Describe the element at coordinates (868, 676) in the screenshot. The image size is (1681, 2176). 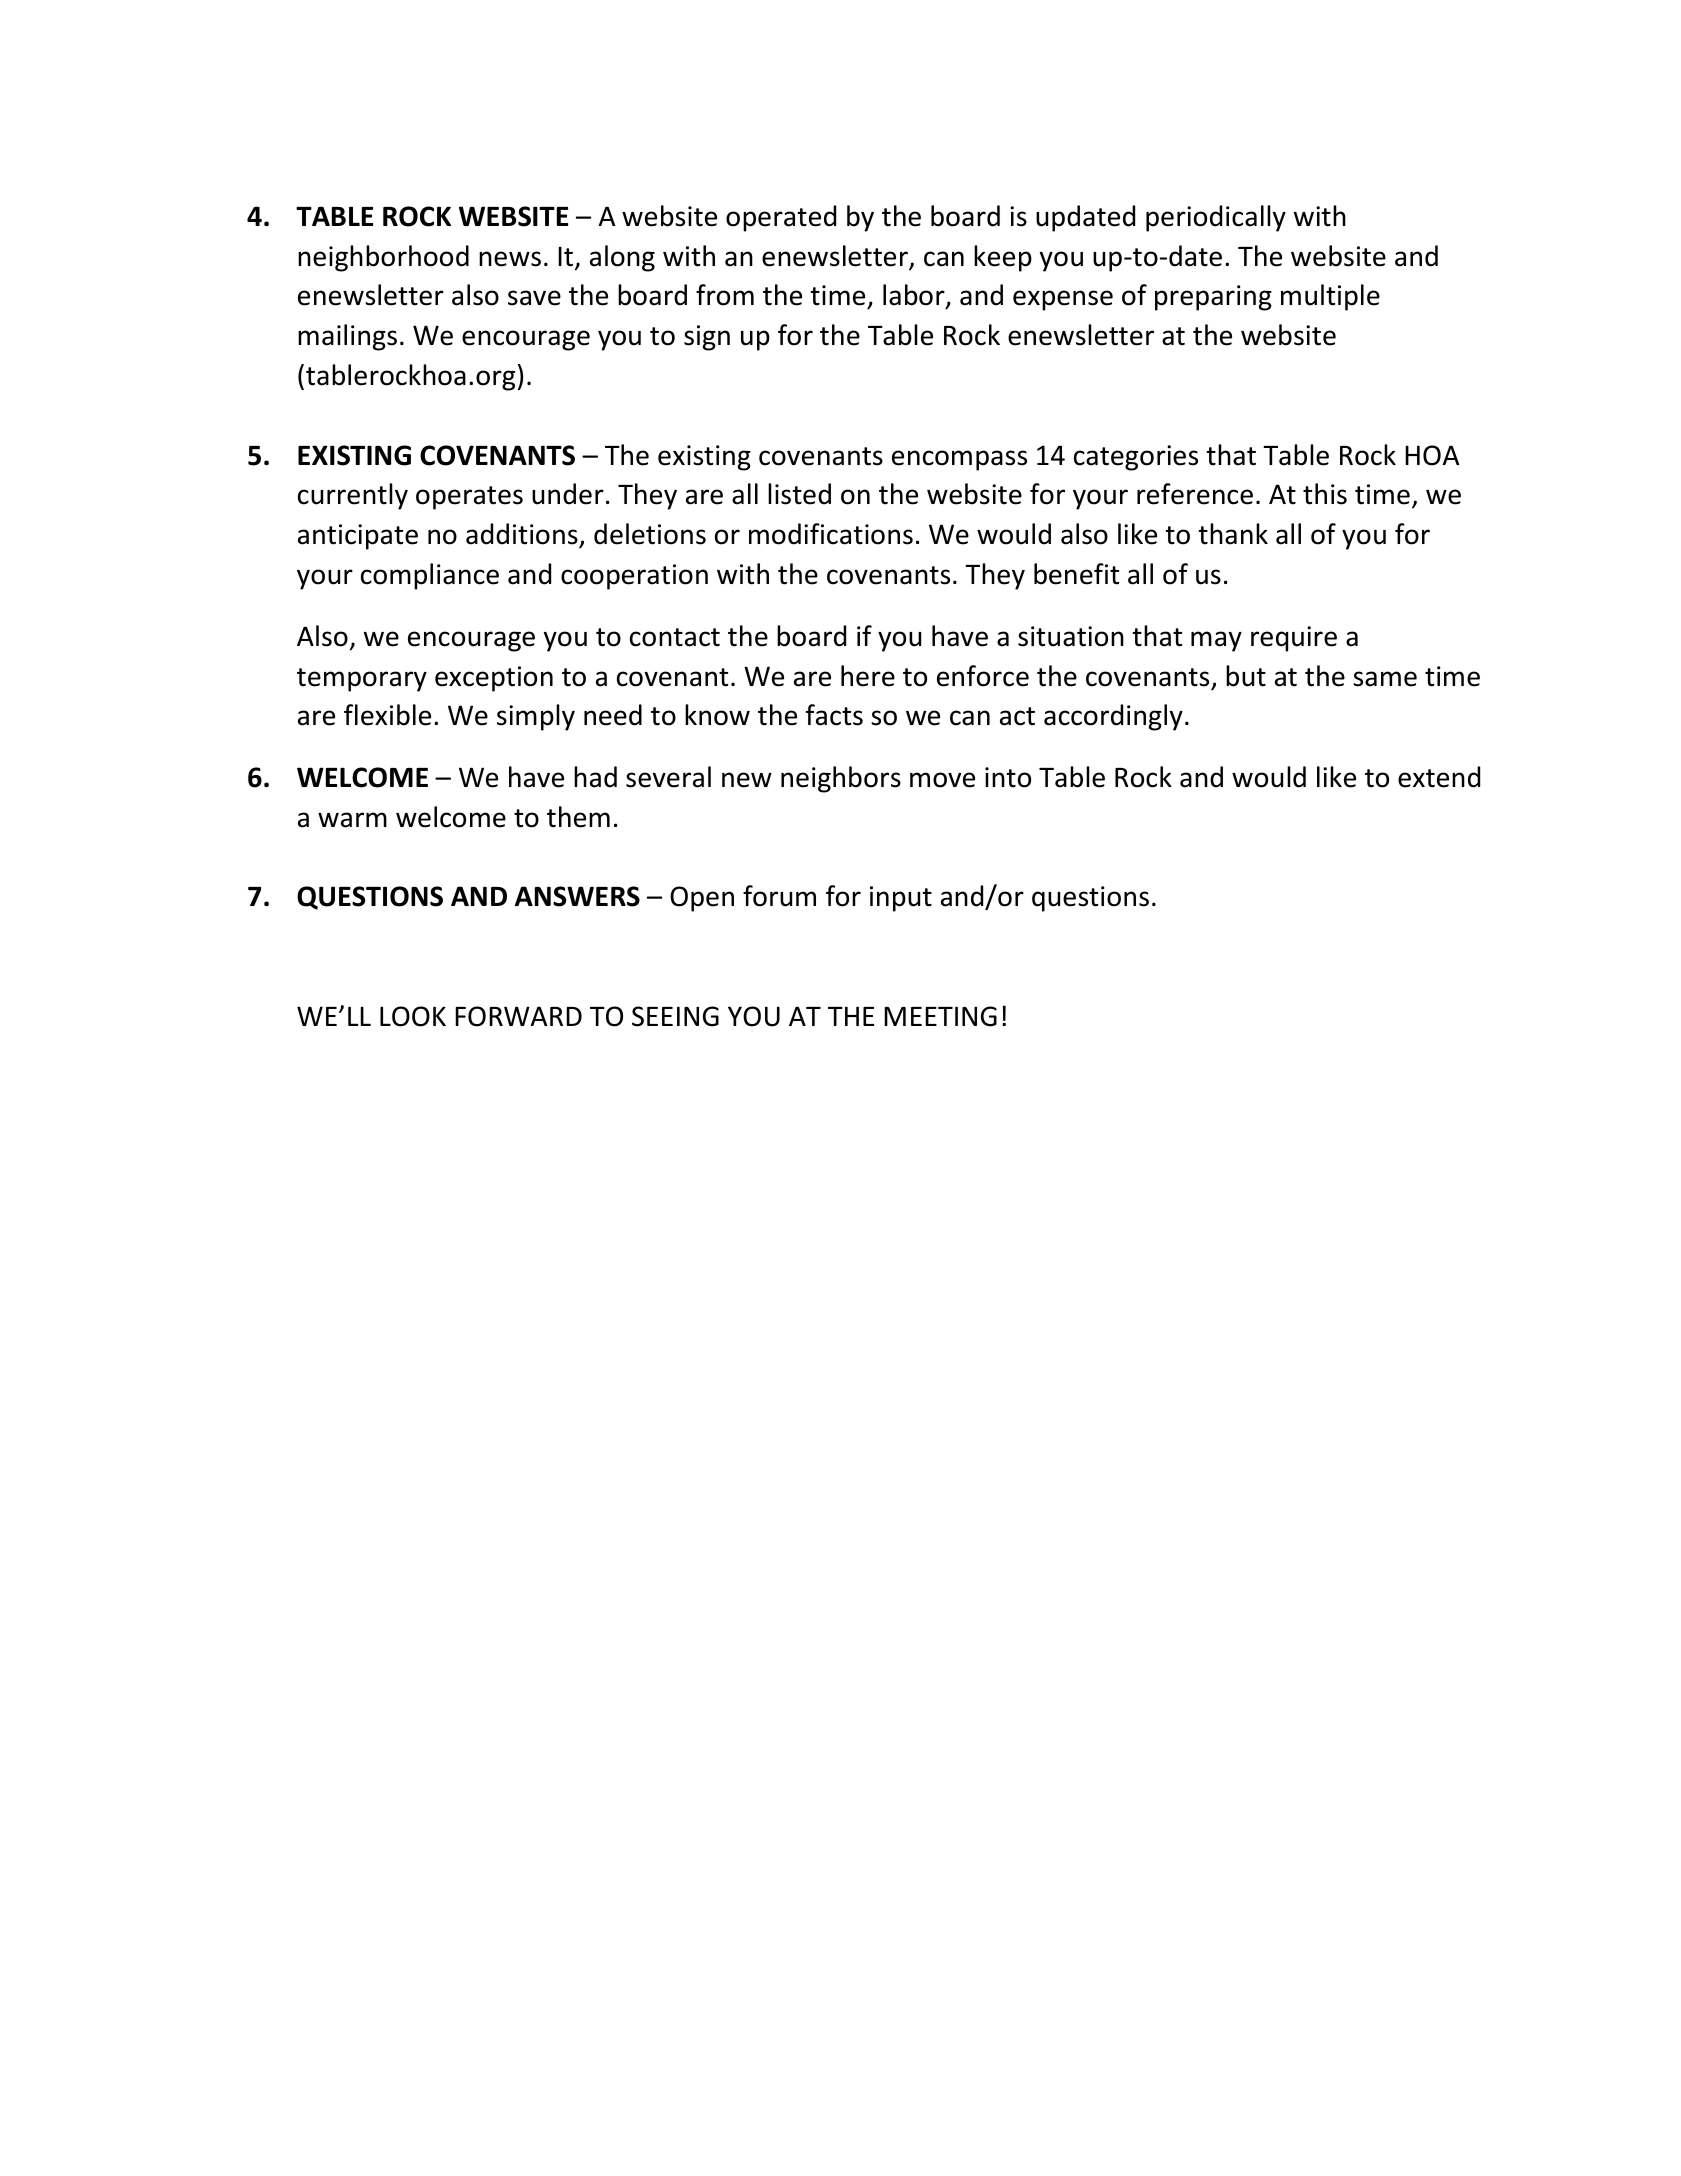
I see `here` at that location.
